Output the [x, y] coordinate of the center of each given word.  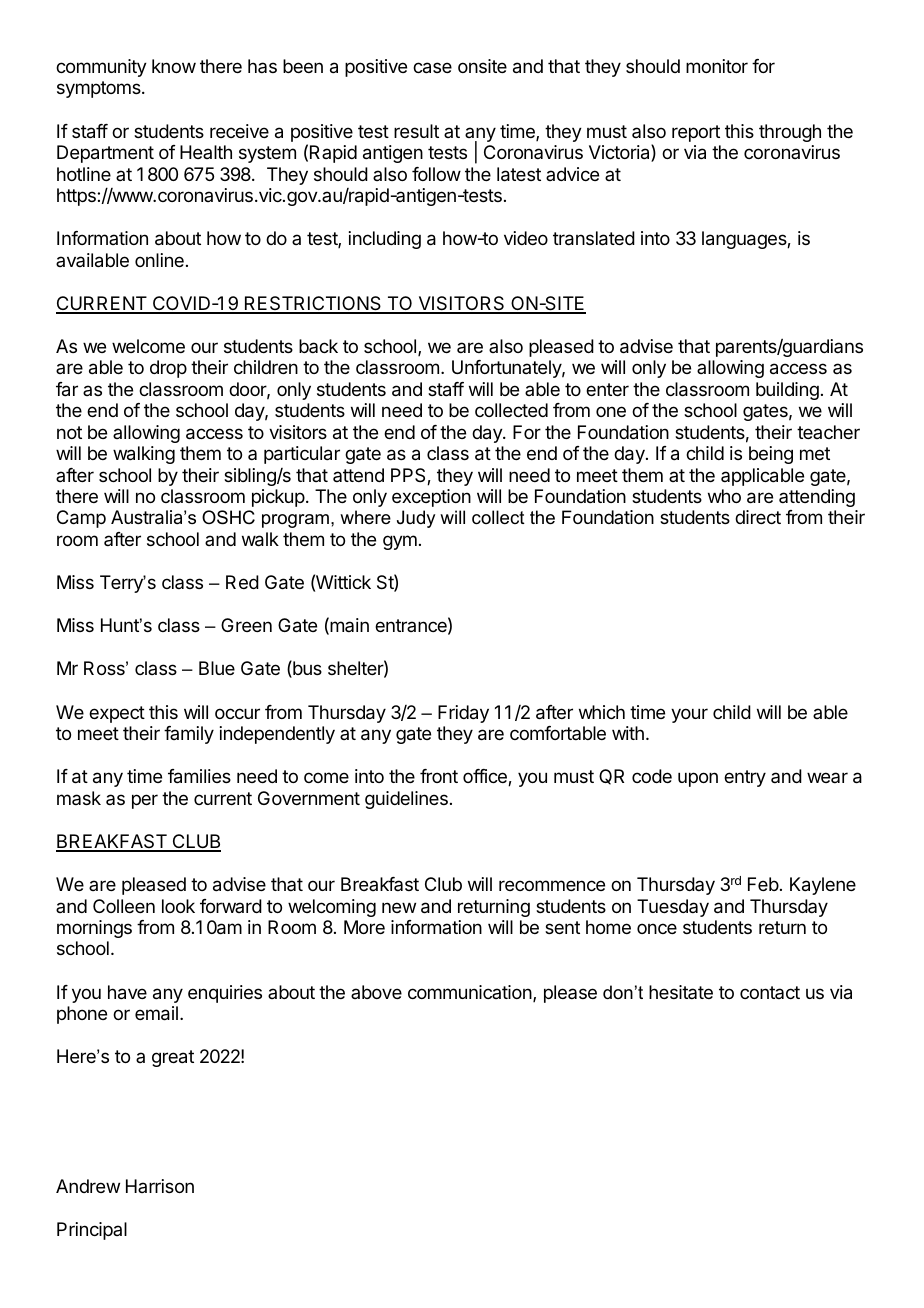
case [432, 68]
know [174, 66]
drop [168, 369]
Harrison [160, 1186]
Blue [217, 668]
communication [470, 992]
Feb [763, 884]
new [399, 907]
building [787, 391]
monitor [717, 66]
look [178, 906]
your [689, 715]
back [318, 346]
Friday [463, 714]
